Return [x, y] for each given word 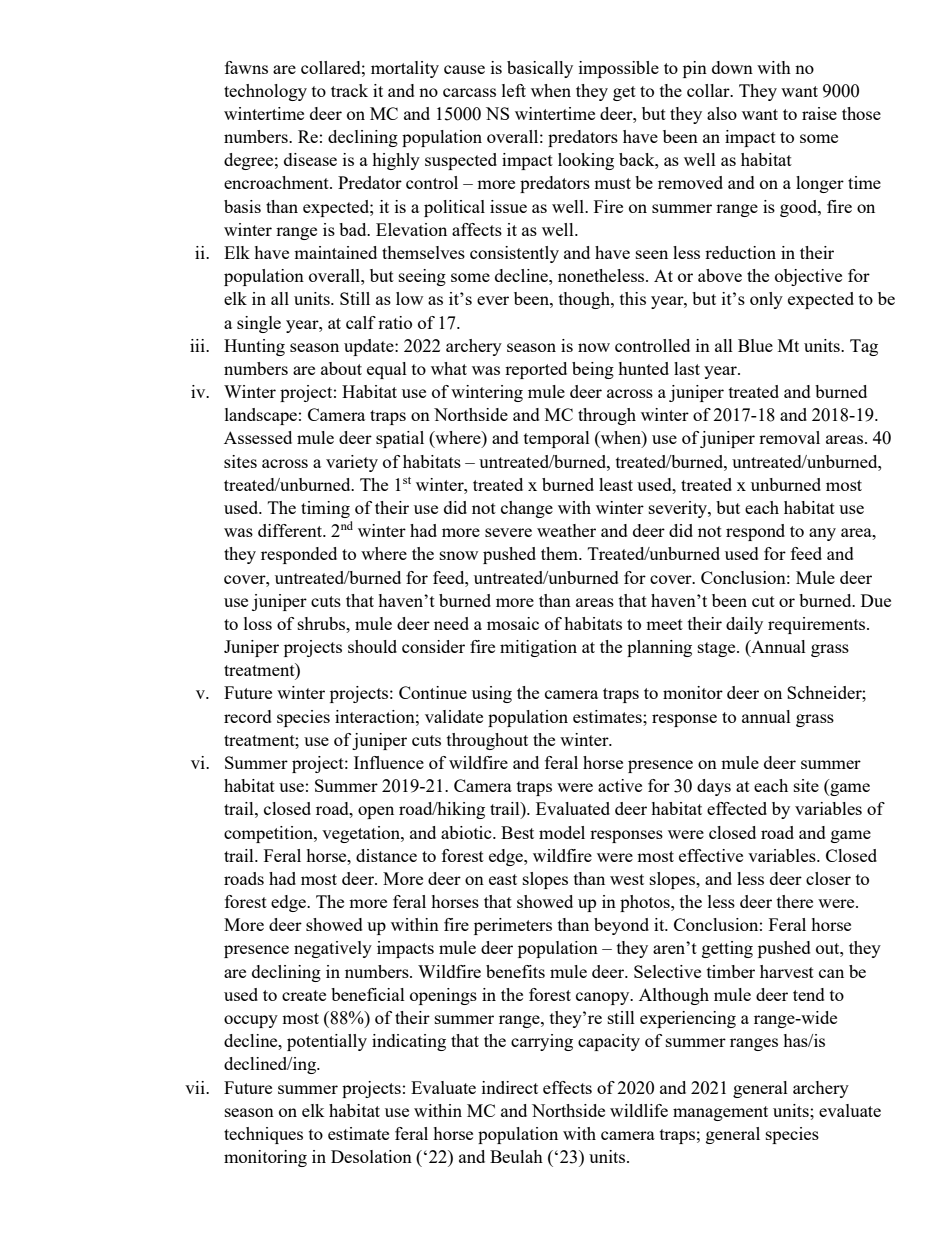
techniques [263, 1135]
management [720, 1113]
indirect [510, 1087]
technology [265, 92]
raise [819, 113]
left [514, 90]
